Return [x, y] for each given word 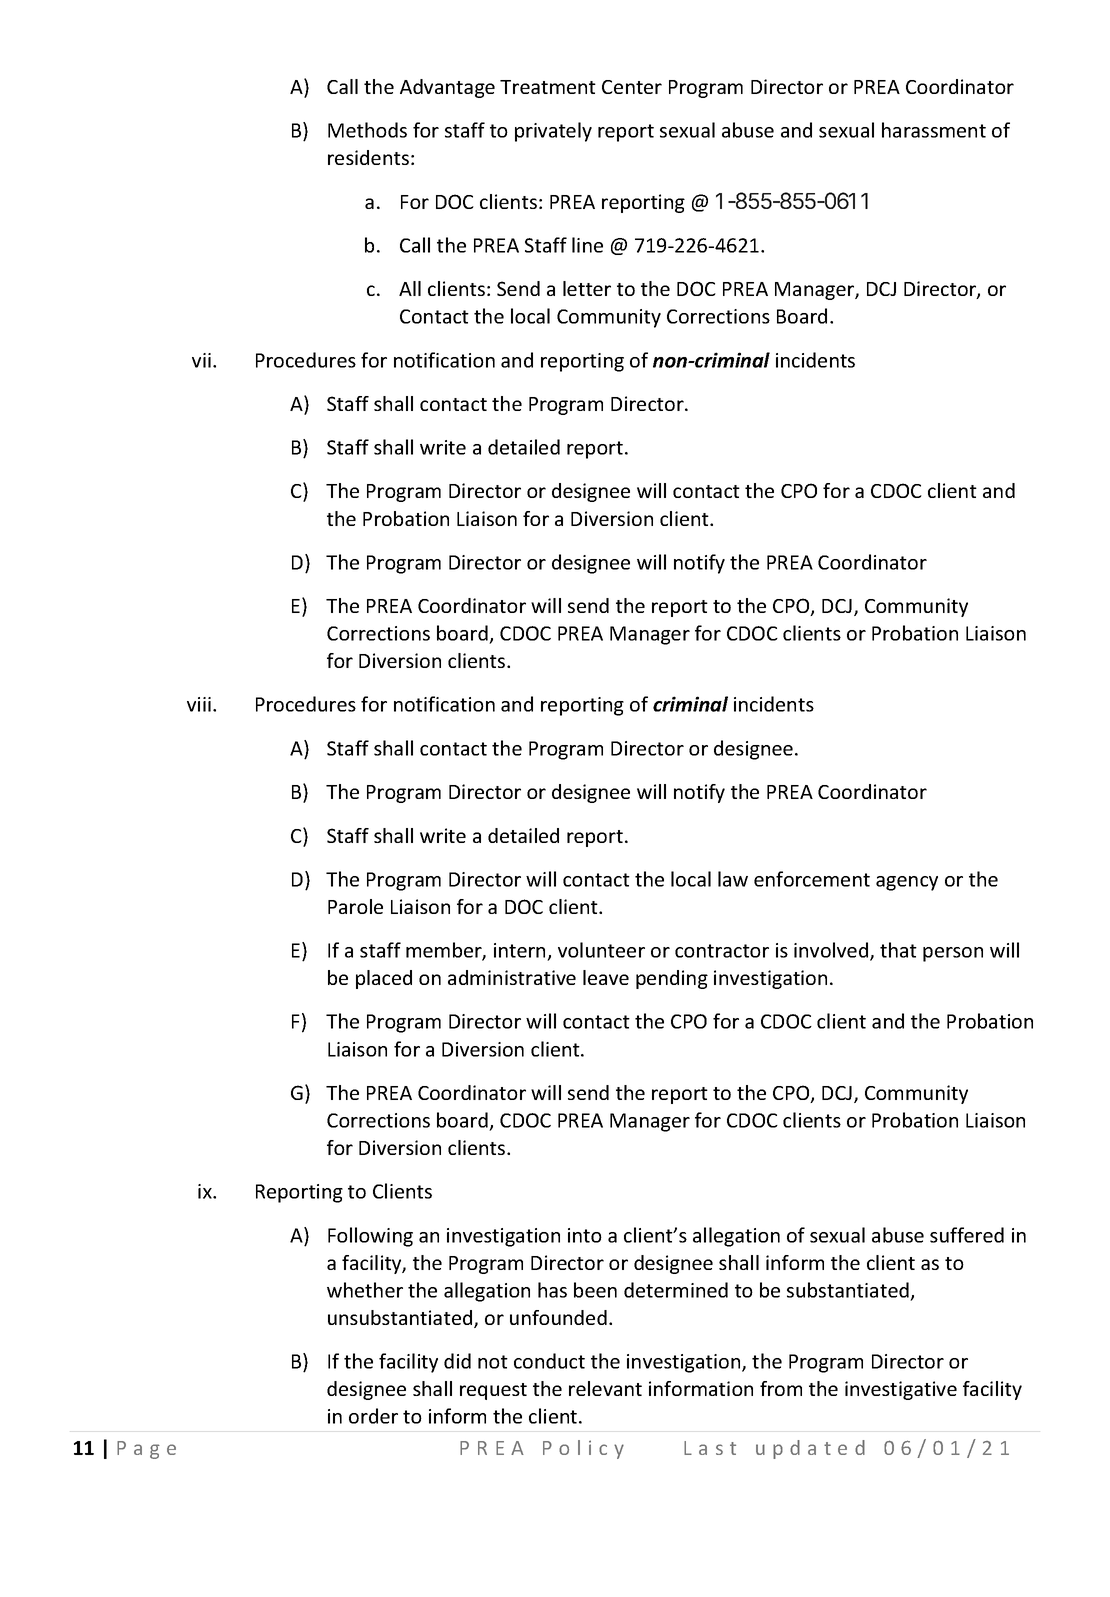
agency [907, 883]
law [733, 879]
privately [553, 132]
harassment [934, 130]
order [373, 1416]
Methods [367, 130]
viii [199, 704]
